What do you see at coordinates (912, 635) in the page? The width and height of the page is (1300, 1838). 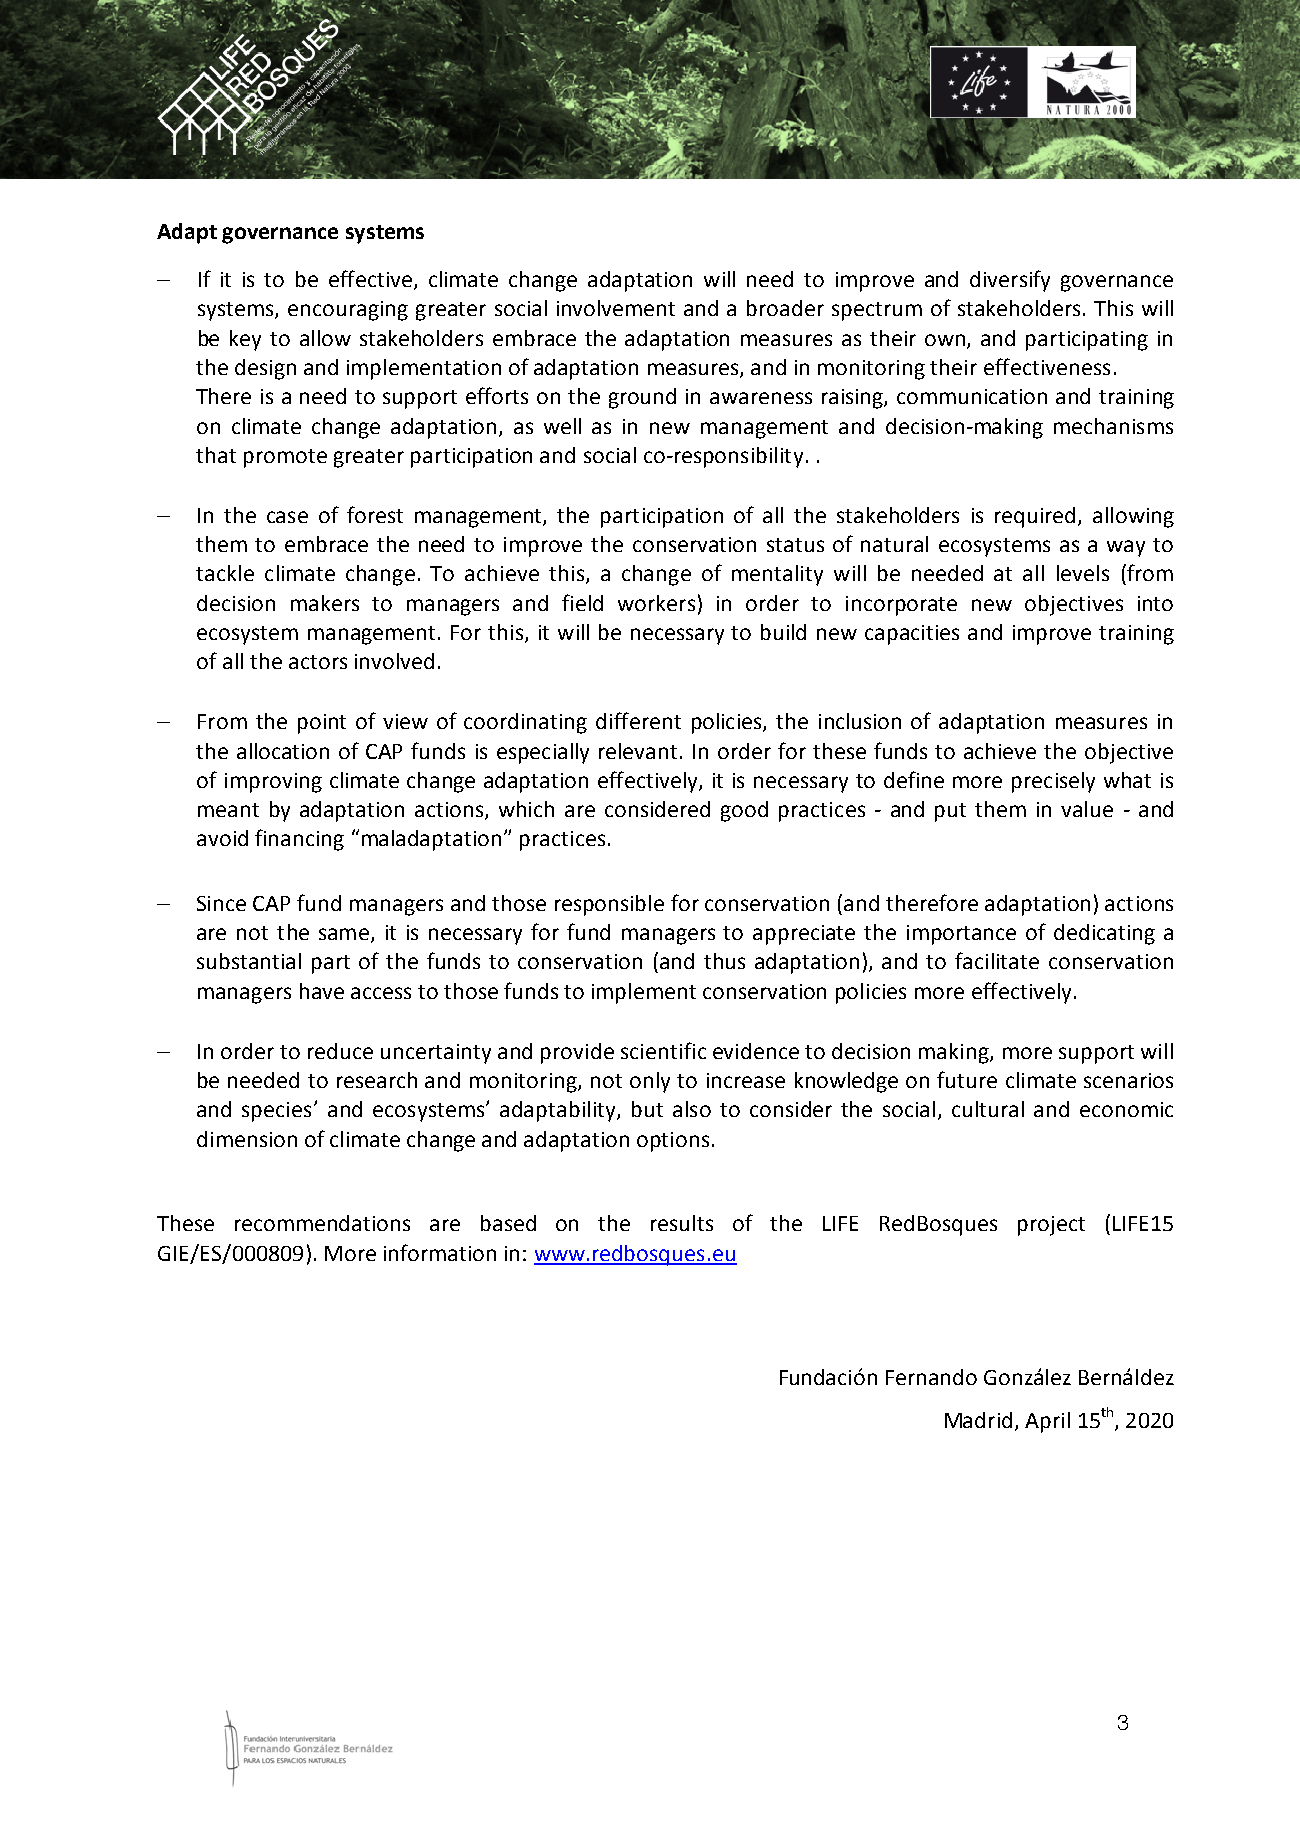 I see `capacities` at bounding box center [912, 635].
